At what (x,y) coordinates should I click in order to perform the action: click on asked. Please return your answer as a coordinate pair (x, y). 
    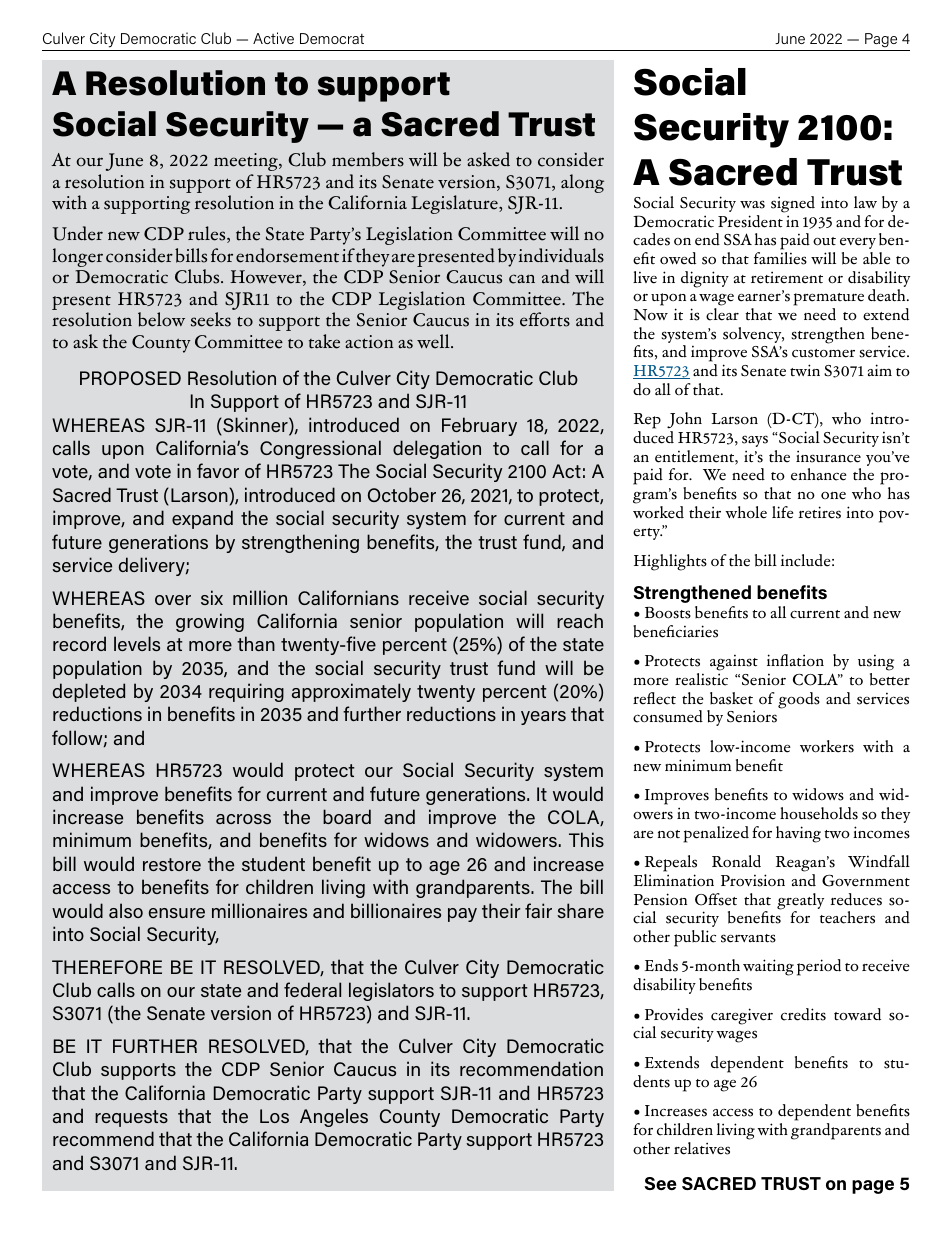
    Looking at the image, I should click on (488, 159).
